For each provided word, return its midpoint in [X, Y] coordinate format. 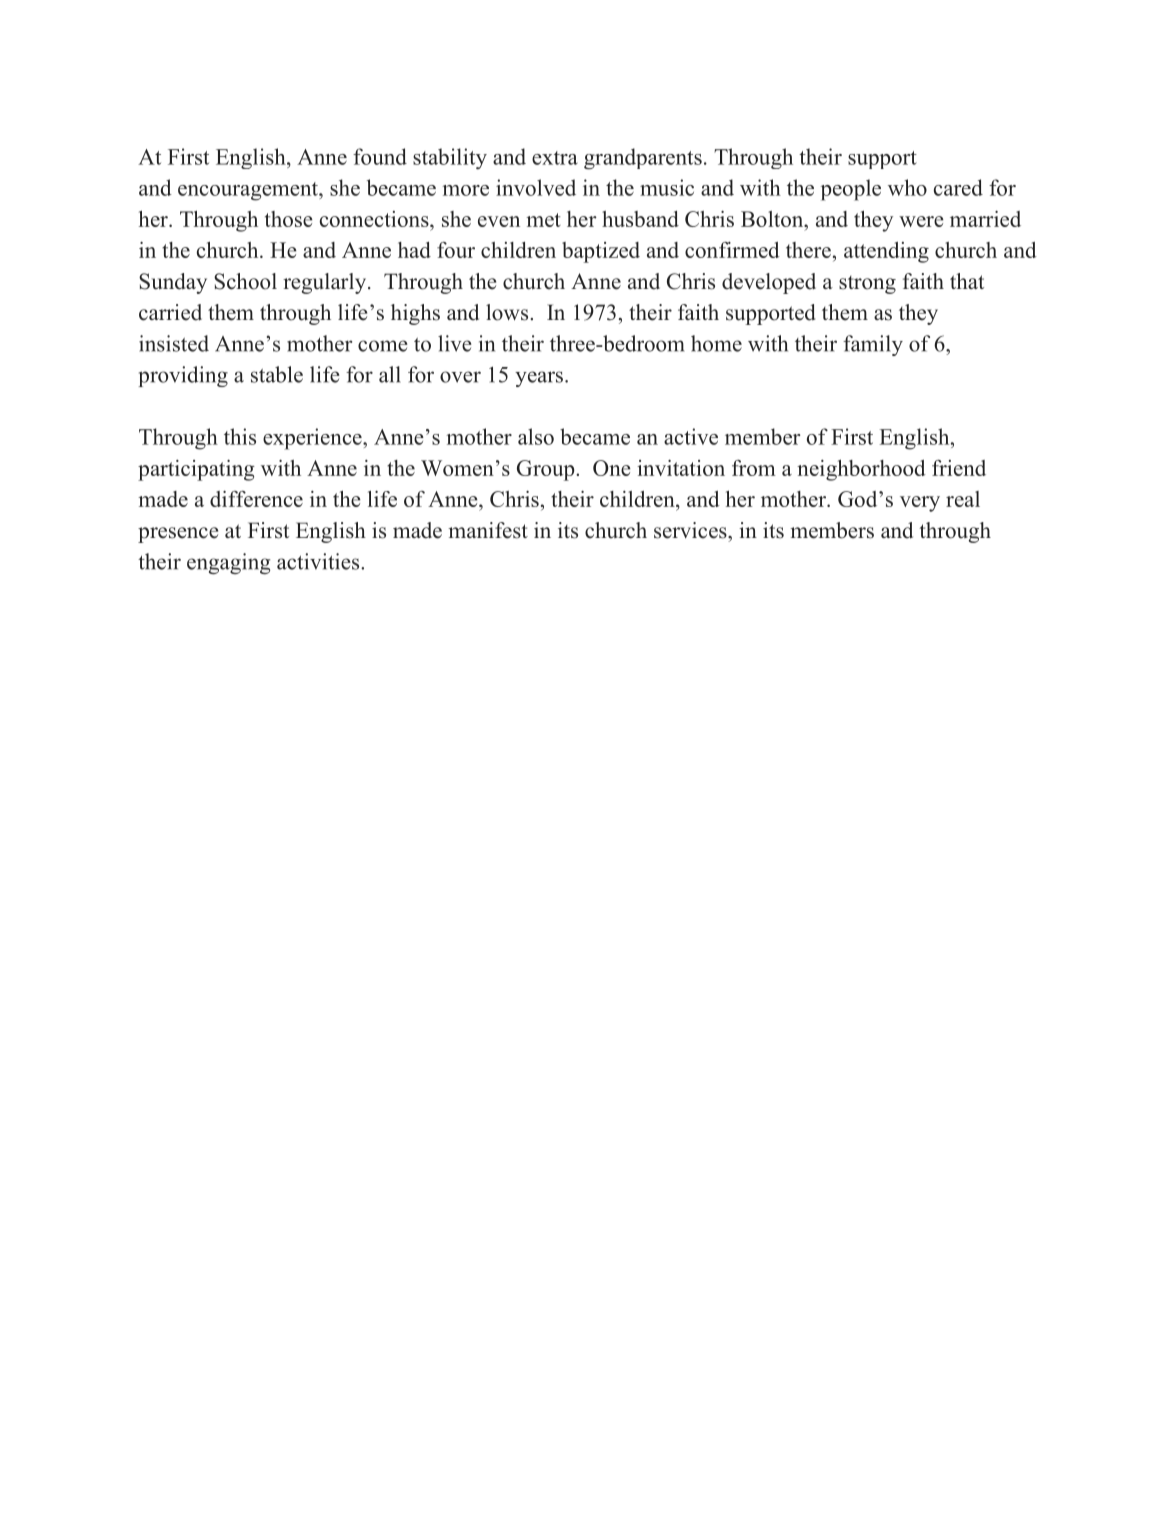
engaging [228, 563]
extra [555, 158]
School [245, 281]
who [907, 187]
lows [508, 312]
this [240, 436]
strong [867, 285]
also [536, 436]
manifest [488, 530]
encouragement [249, 191]
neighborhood [861, 470]
